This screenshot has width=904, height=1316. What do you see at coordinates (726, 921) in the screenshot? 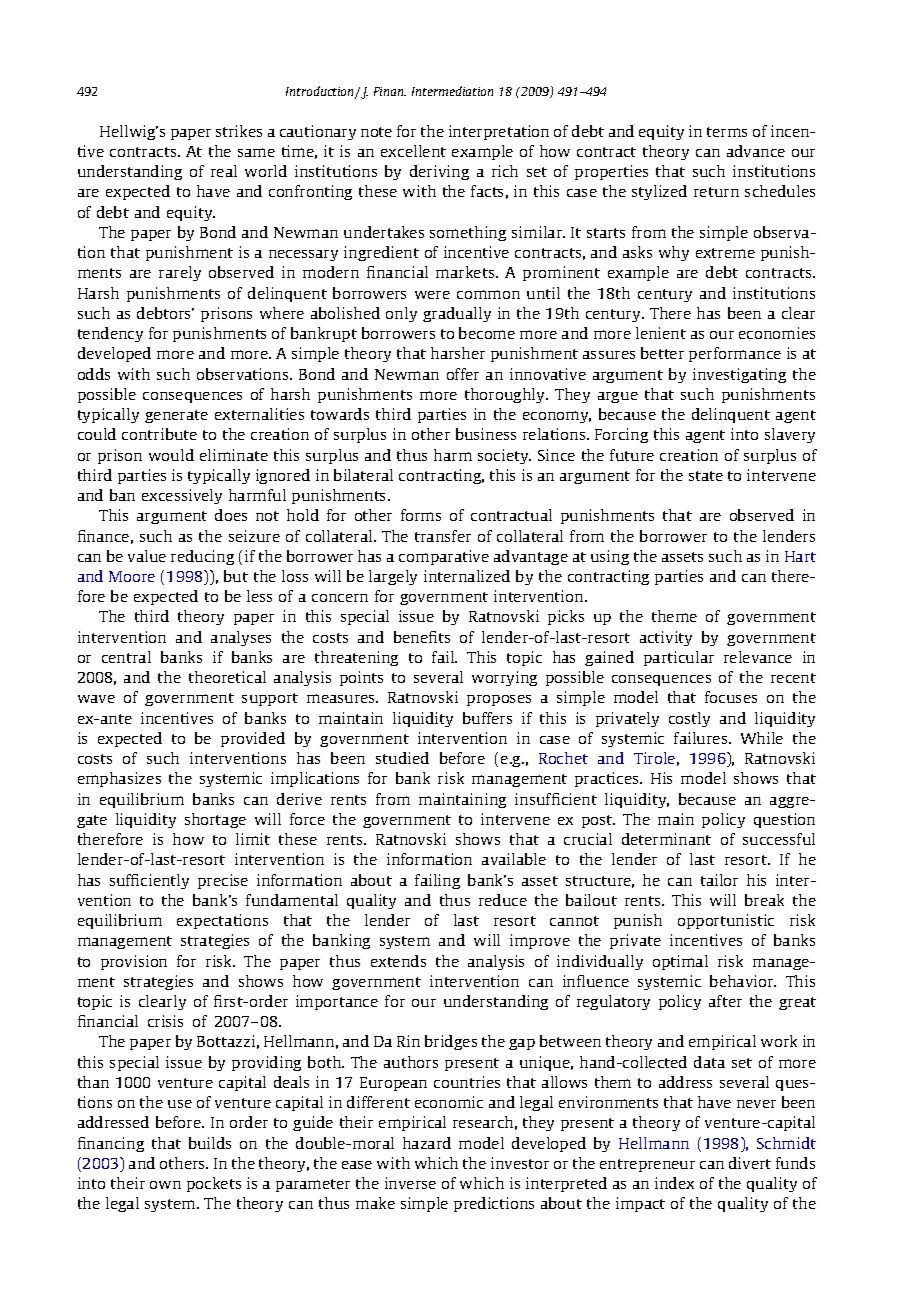
I see `opportunistic` at bounding box center [726, 921].
